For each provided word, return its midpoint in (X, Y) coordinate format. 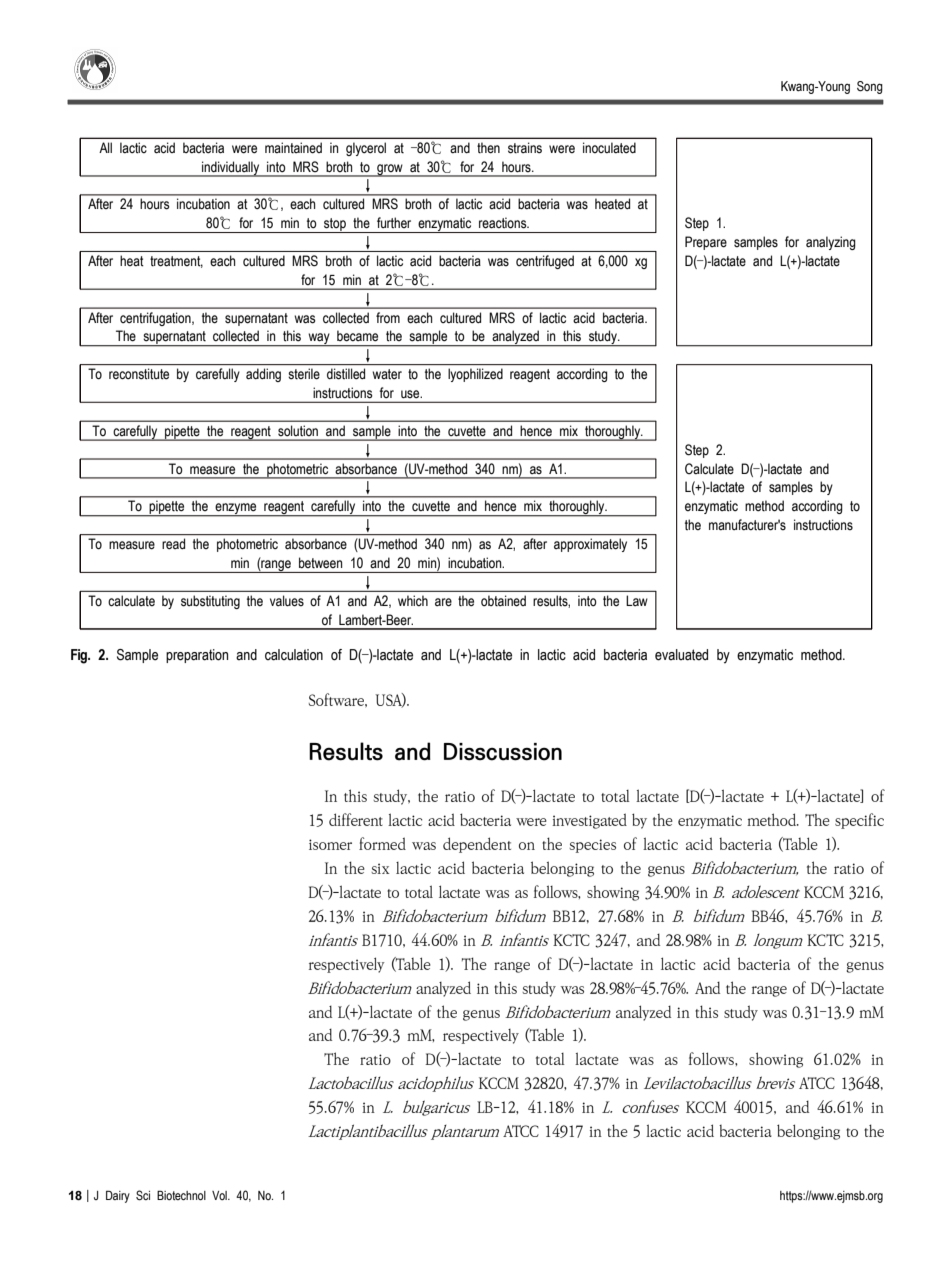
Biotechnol (181, 1195)
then (488, 148)
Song (870, 87)
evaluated (681, 655)
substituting (210, 602)
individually (231, 169)
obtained (503, 601)
